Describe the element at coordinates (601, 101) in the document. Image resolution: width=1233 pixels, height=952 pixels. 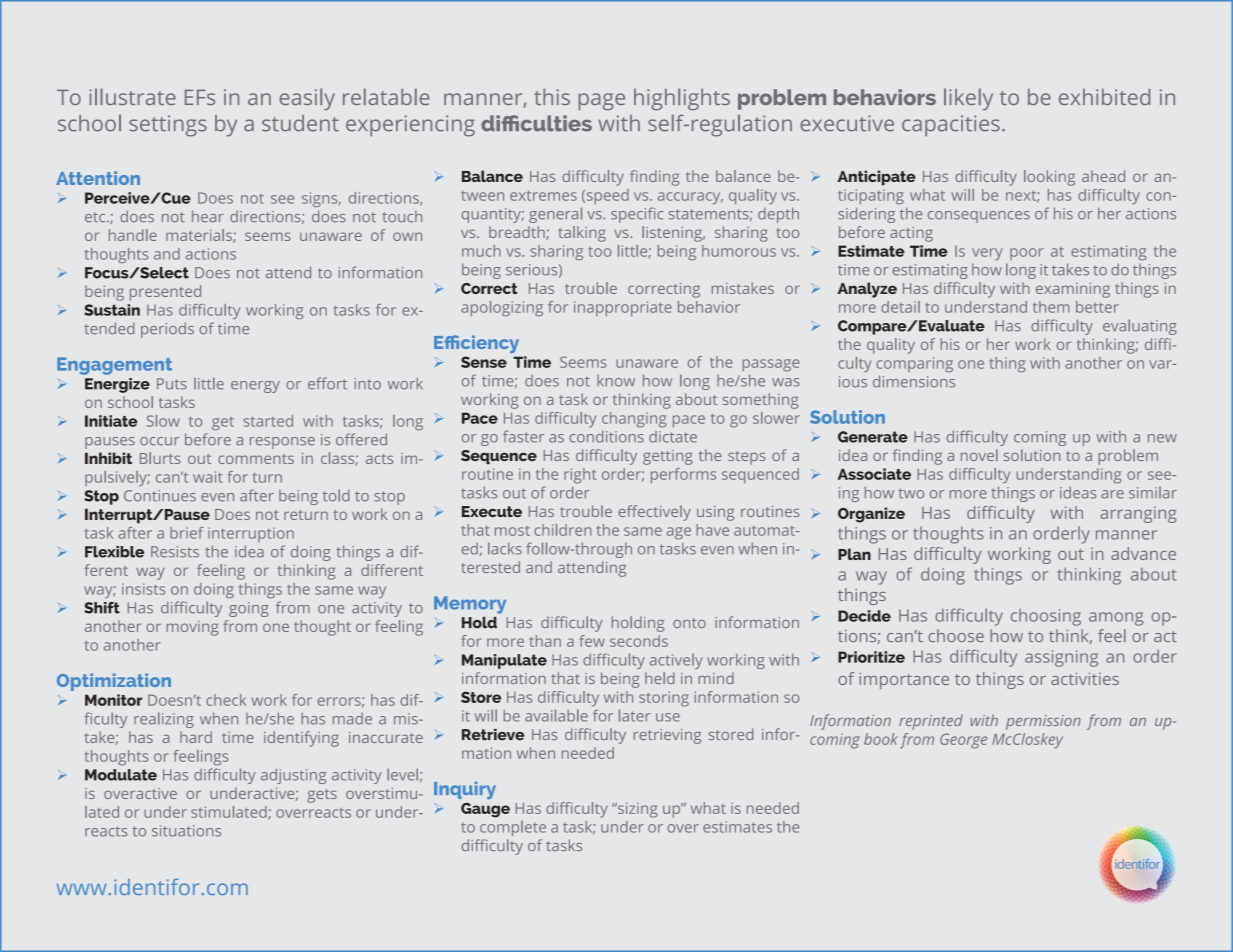
I see `page` at that location.
